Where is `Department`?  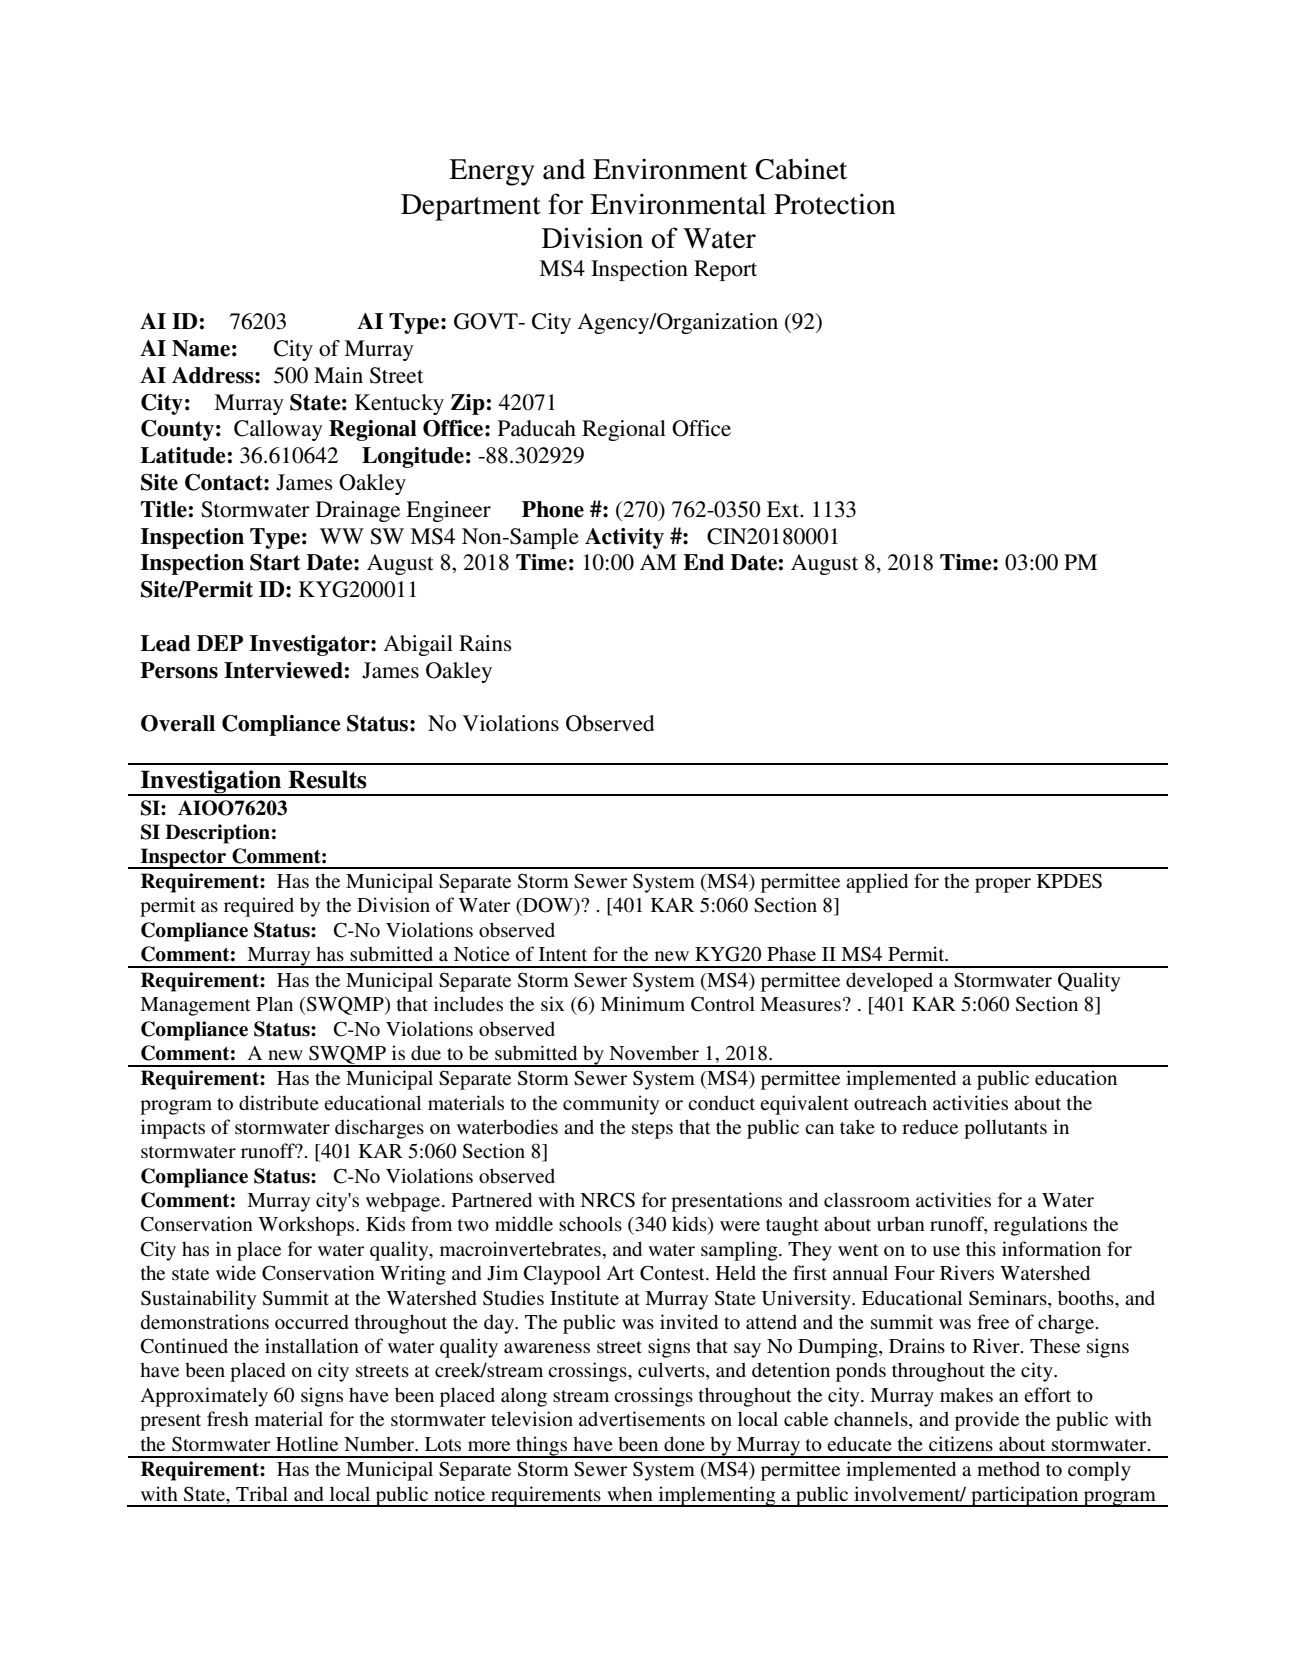 Department is located at coordinates (471, 207).
